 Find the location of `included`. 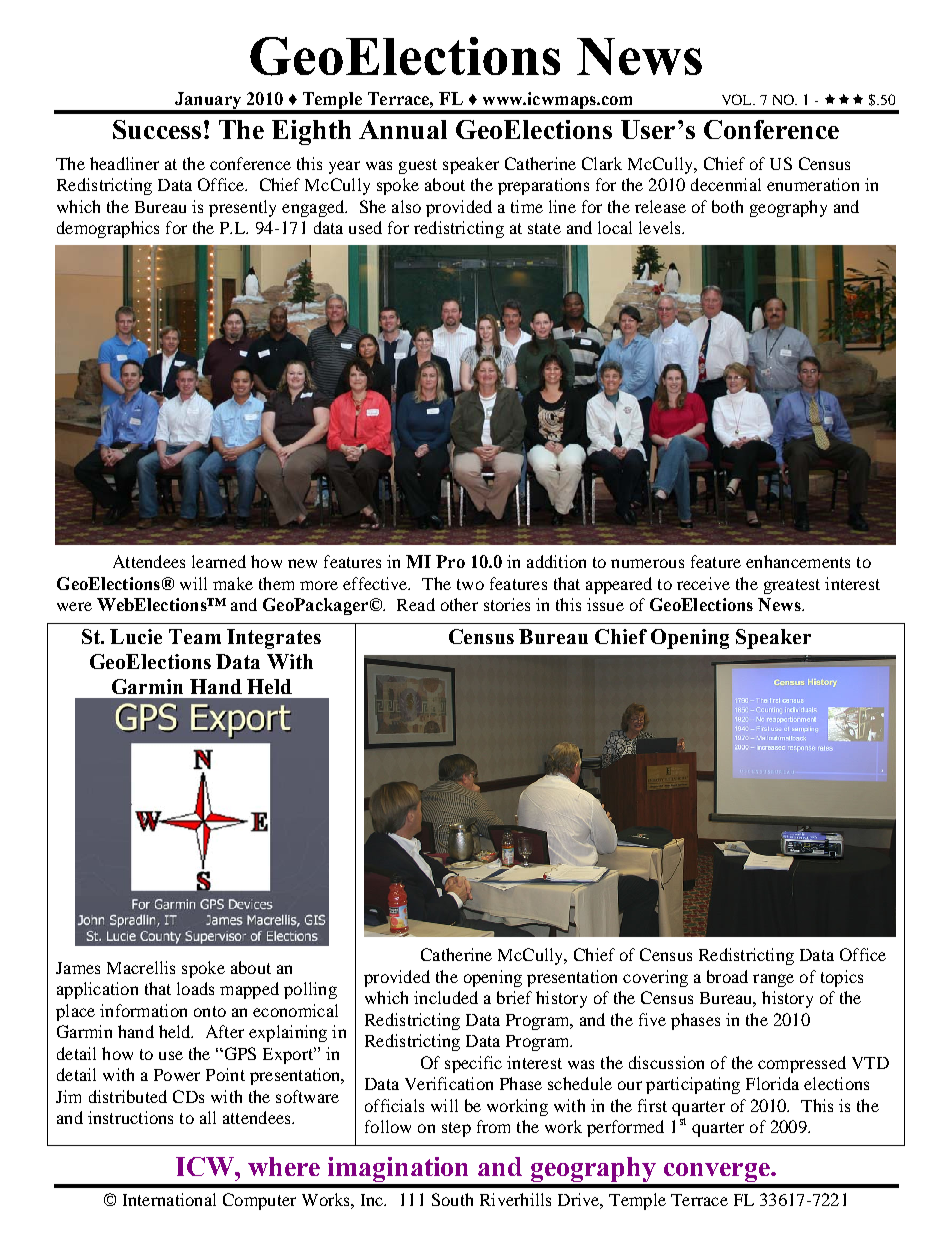

included is located at coordinates (446, 997).
